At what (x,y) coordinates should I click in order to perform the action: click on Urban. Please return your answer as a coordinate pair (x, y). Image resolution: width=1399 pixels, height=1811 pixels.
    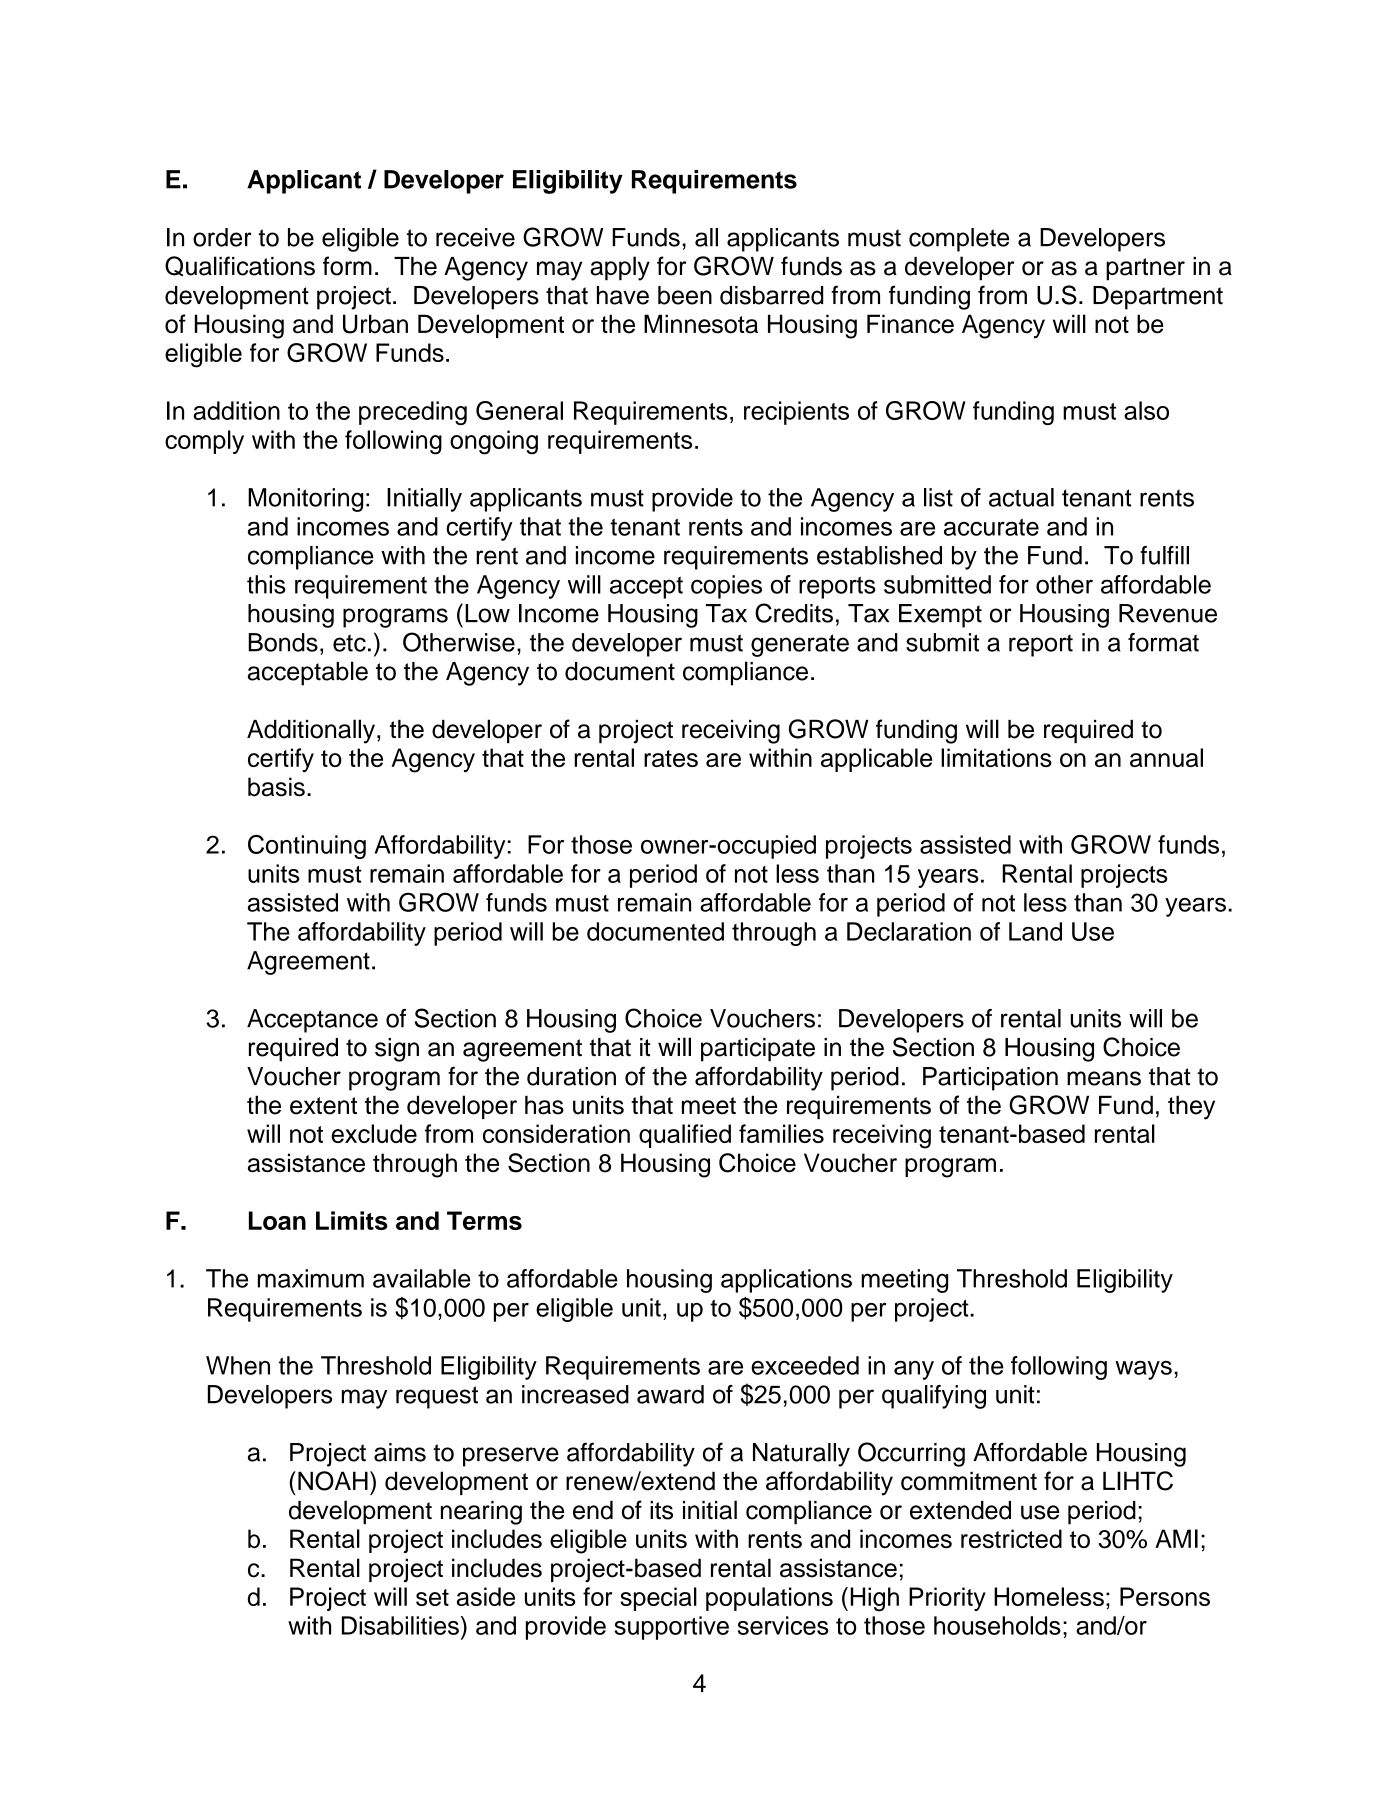
    Looking at the image, I should click on (375, 324).
